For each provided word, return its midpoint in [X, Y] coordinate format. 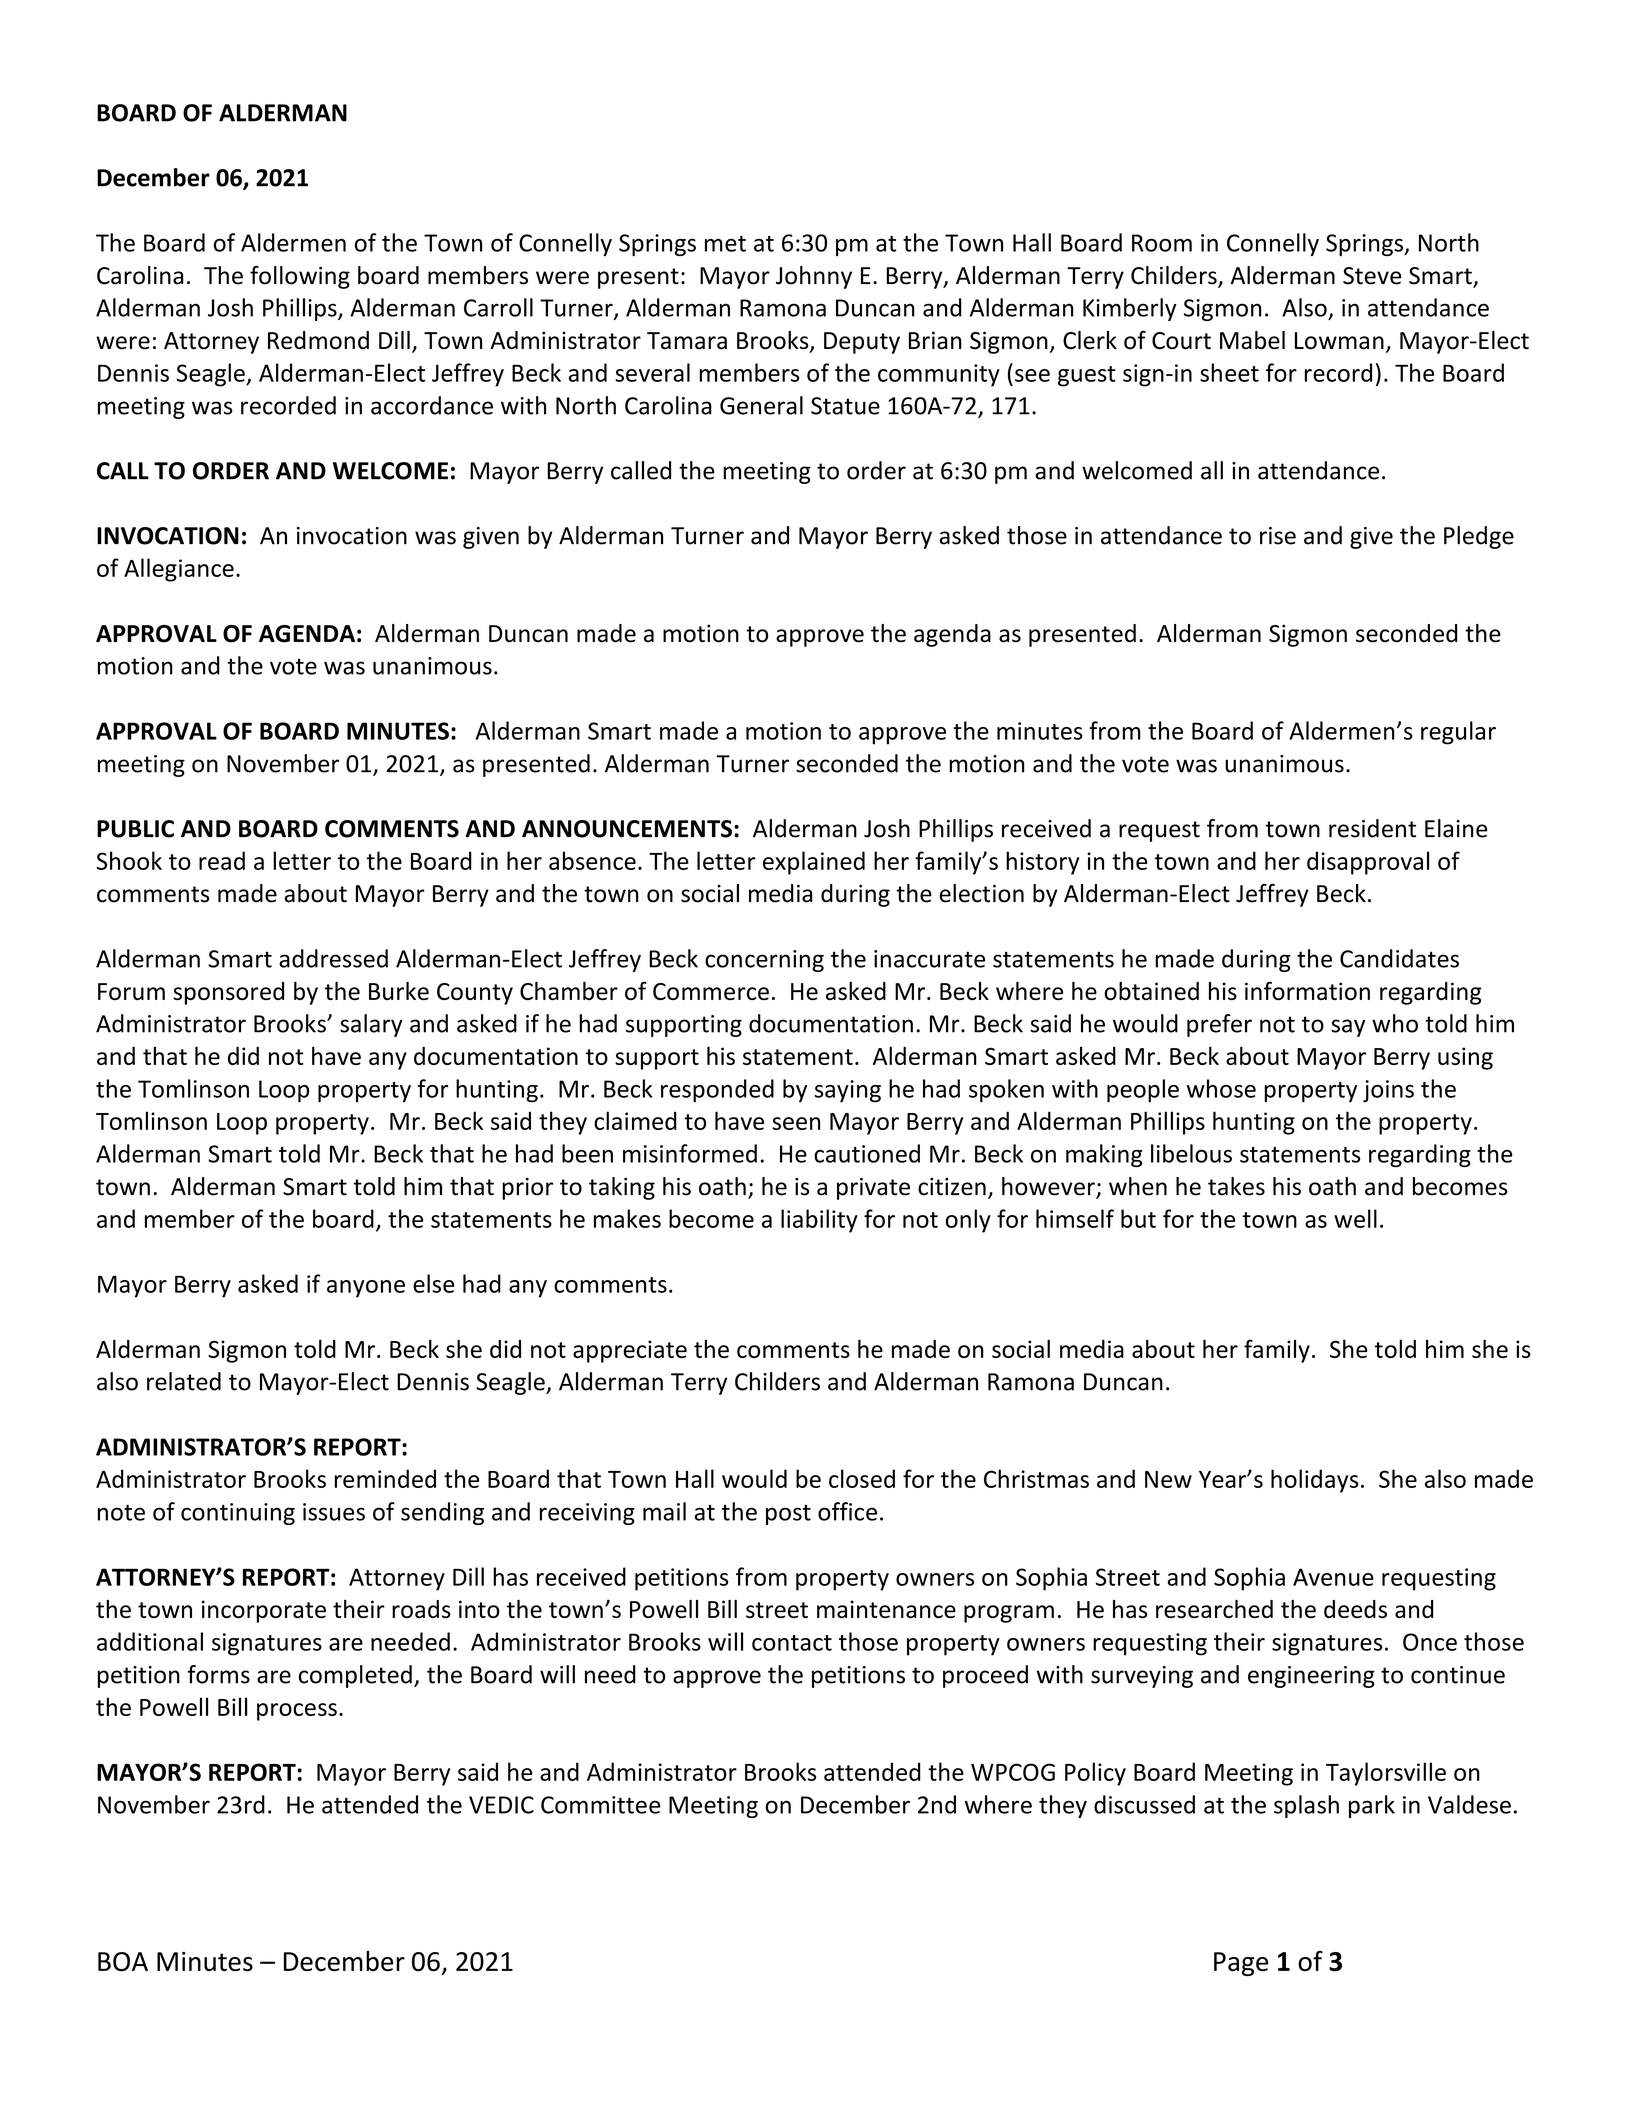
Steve [1372, 276]
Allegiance [179, 570]
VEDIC [501, 1805]
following [300, 277]
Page [1241, 1964]
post [788, 1515]
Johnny [814, 277]
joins [1388, 1091]
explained [814, 863]
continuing [238, 1514]
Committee [600, 1805]
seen [796, 1123]
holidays [1315, 1481]
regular [1458, 733]
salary [371, 1025]
